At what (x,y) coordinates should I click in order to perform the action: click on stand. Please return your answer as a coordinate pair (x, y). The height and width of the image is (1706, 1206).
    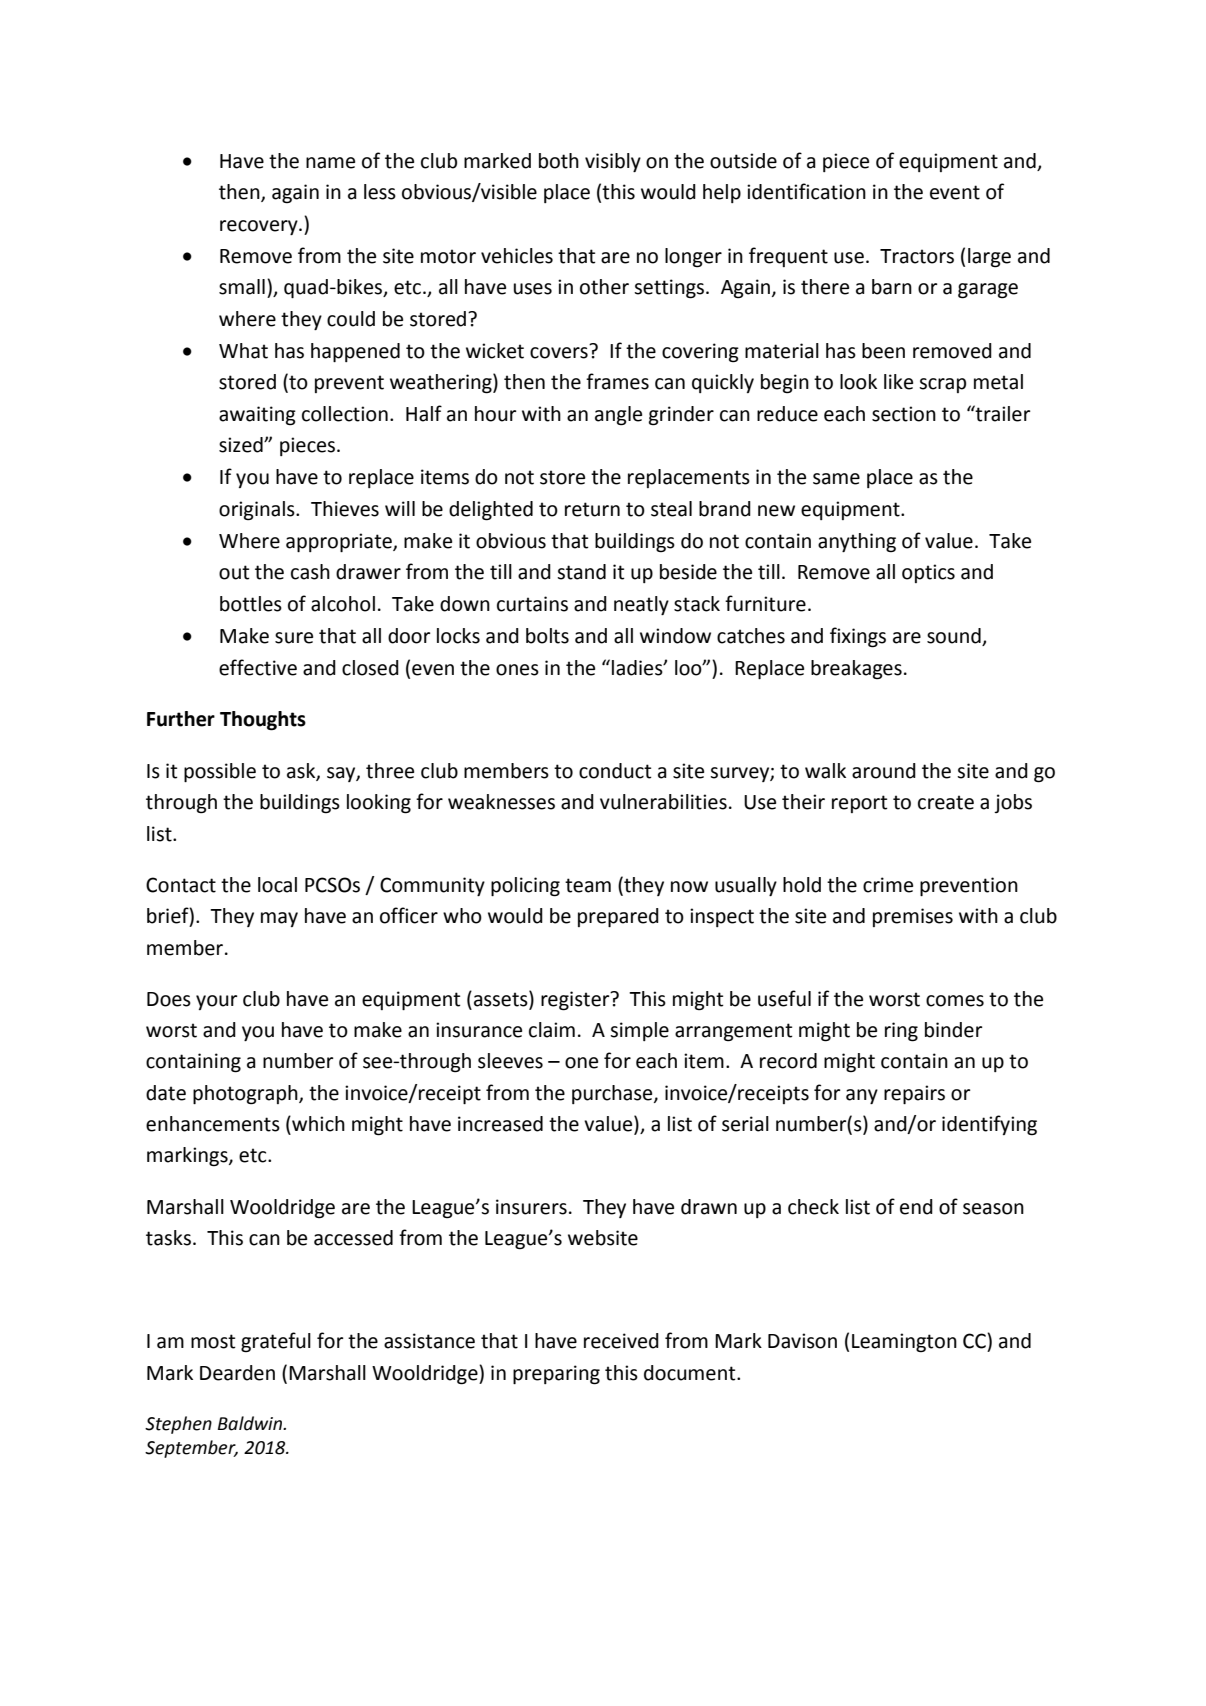
    Looking at the image, I should click on (581, 572).
